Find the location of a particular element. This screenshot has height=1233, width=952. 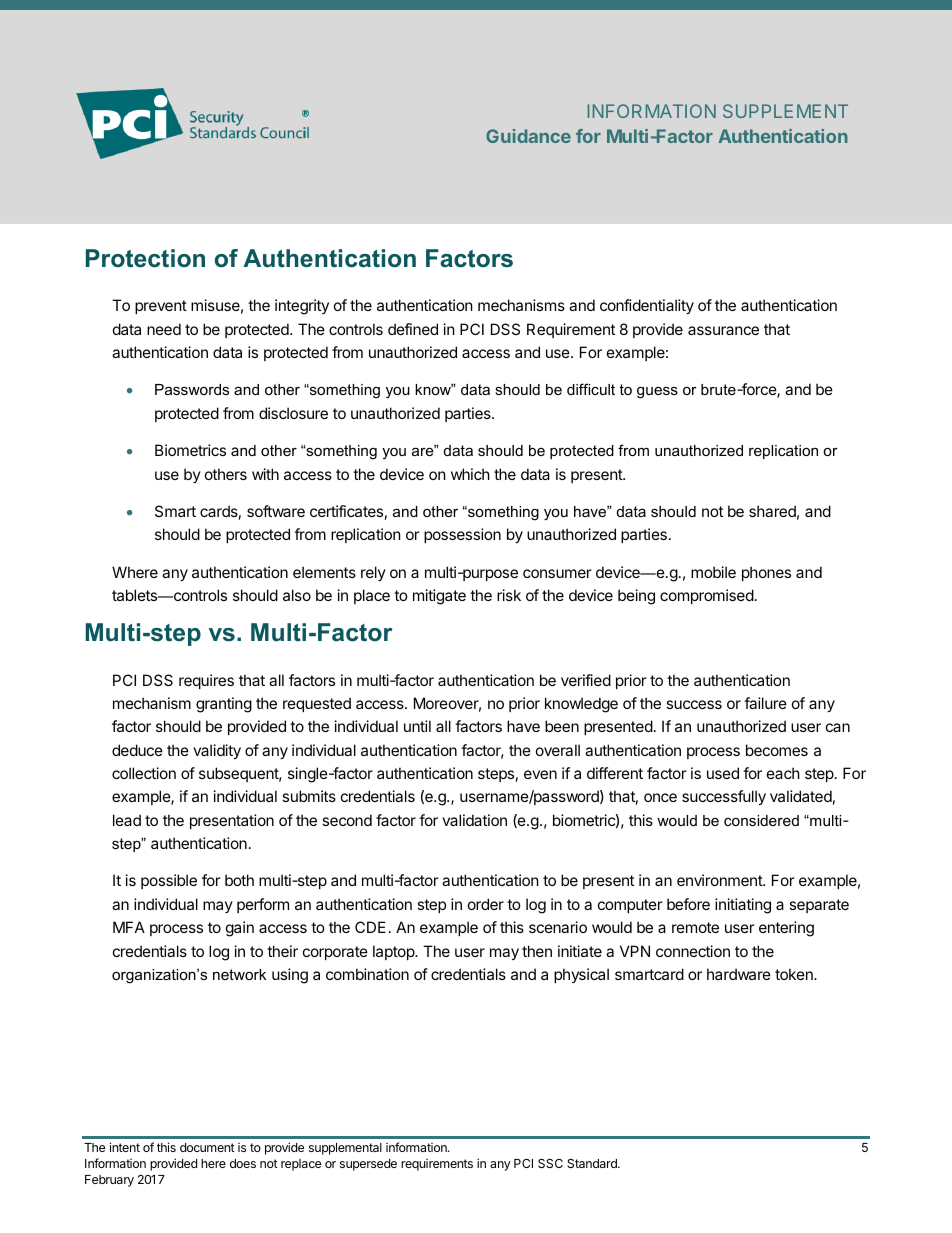

with is located at coordinates (265, 474).
